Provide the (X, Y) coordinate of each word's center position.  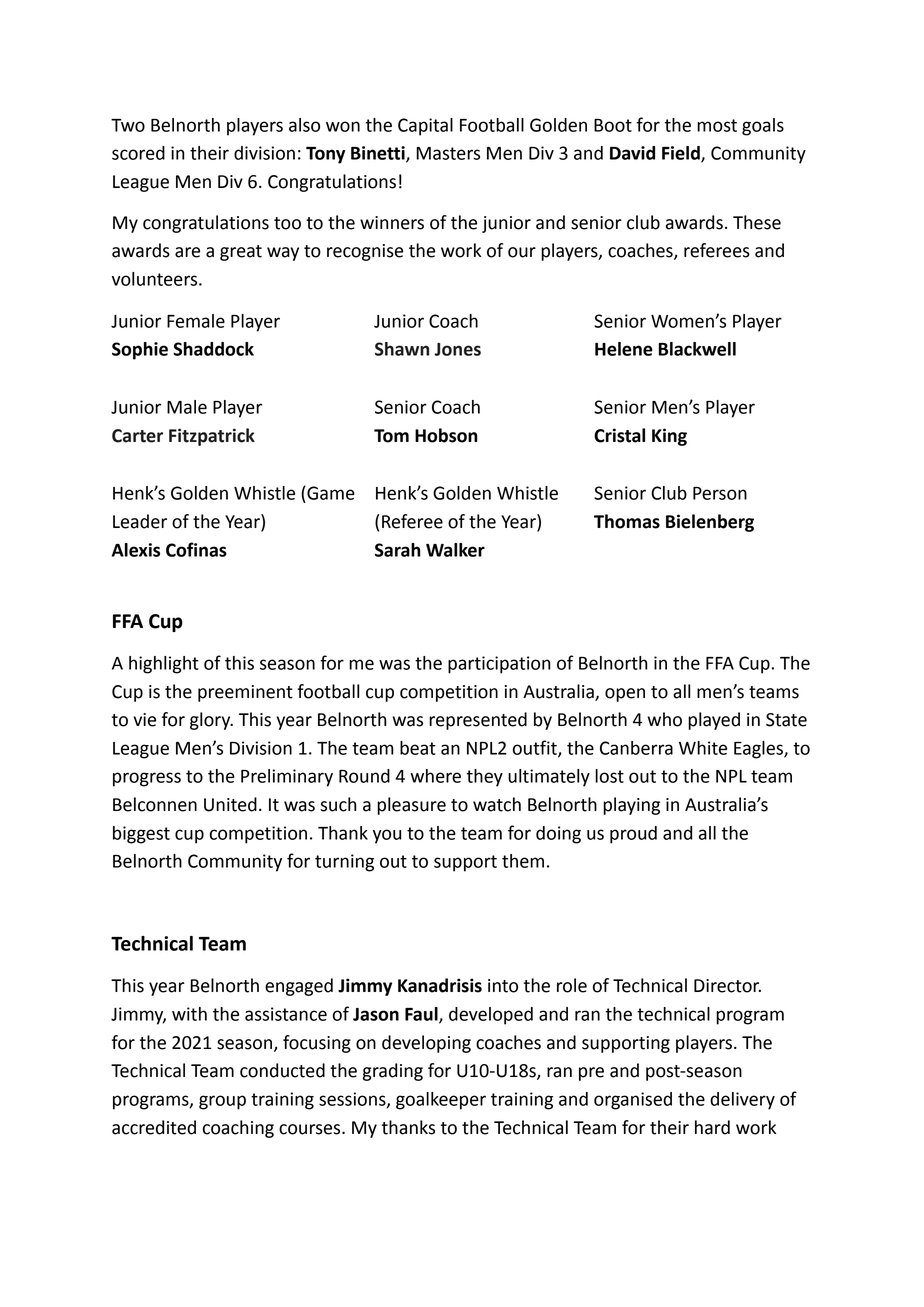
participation (499, 665)
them (523, 861)
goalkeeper (441, 1101)
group (222, 1102)
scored (138, 153)
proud (633, 835)
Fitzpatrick (212, 437)
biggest (141, 835)
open (625, 695)
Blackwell (697, 349)
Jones (458, 349)
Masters (448, 153)
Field (682, 154)
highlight (164, 665)
